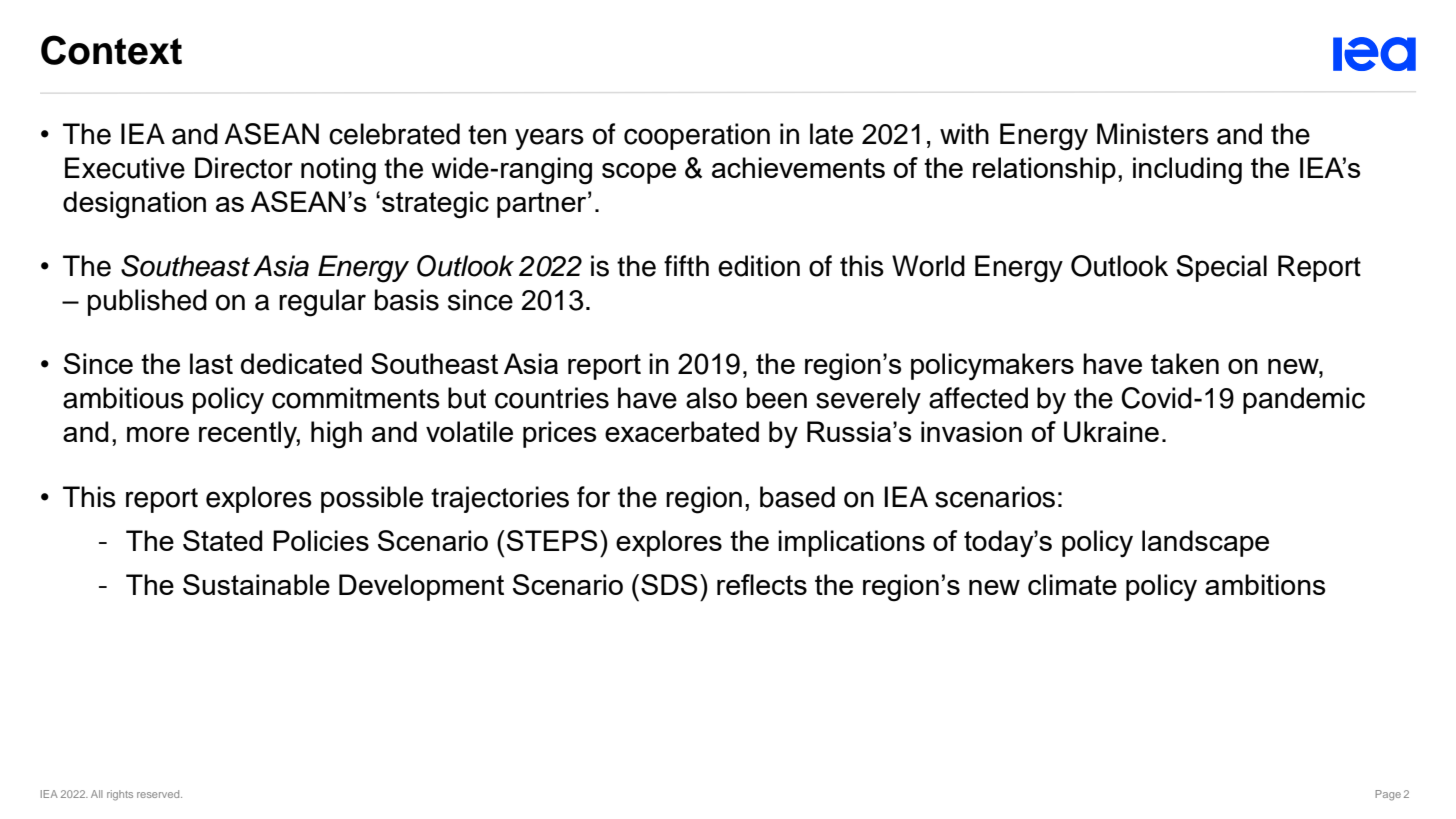 This screenshot has height=819, width=1456. I want to click on landscape, so click(1205, 543).
